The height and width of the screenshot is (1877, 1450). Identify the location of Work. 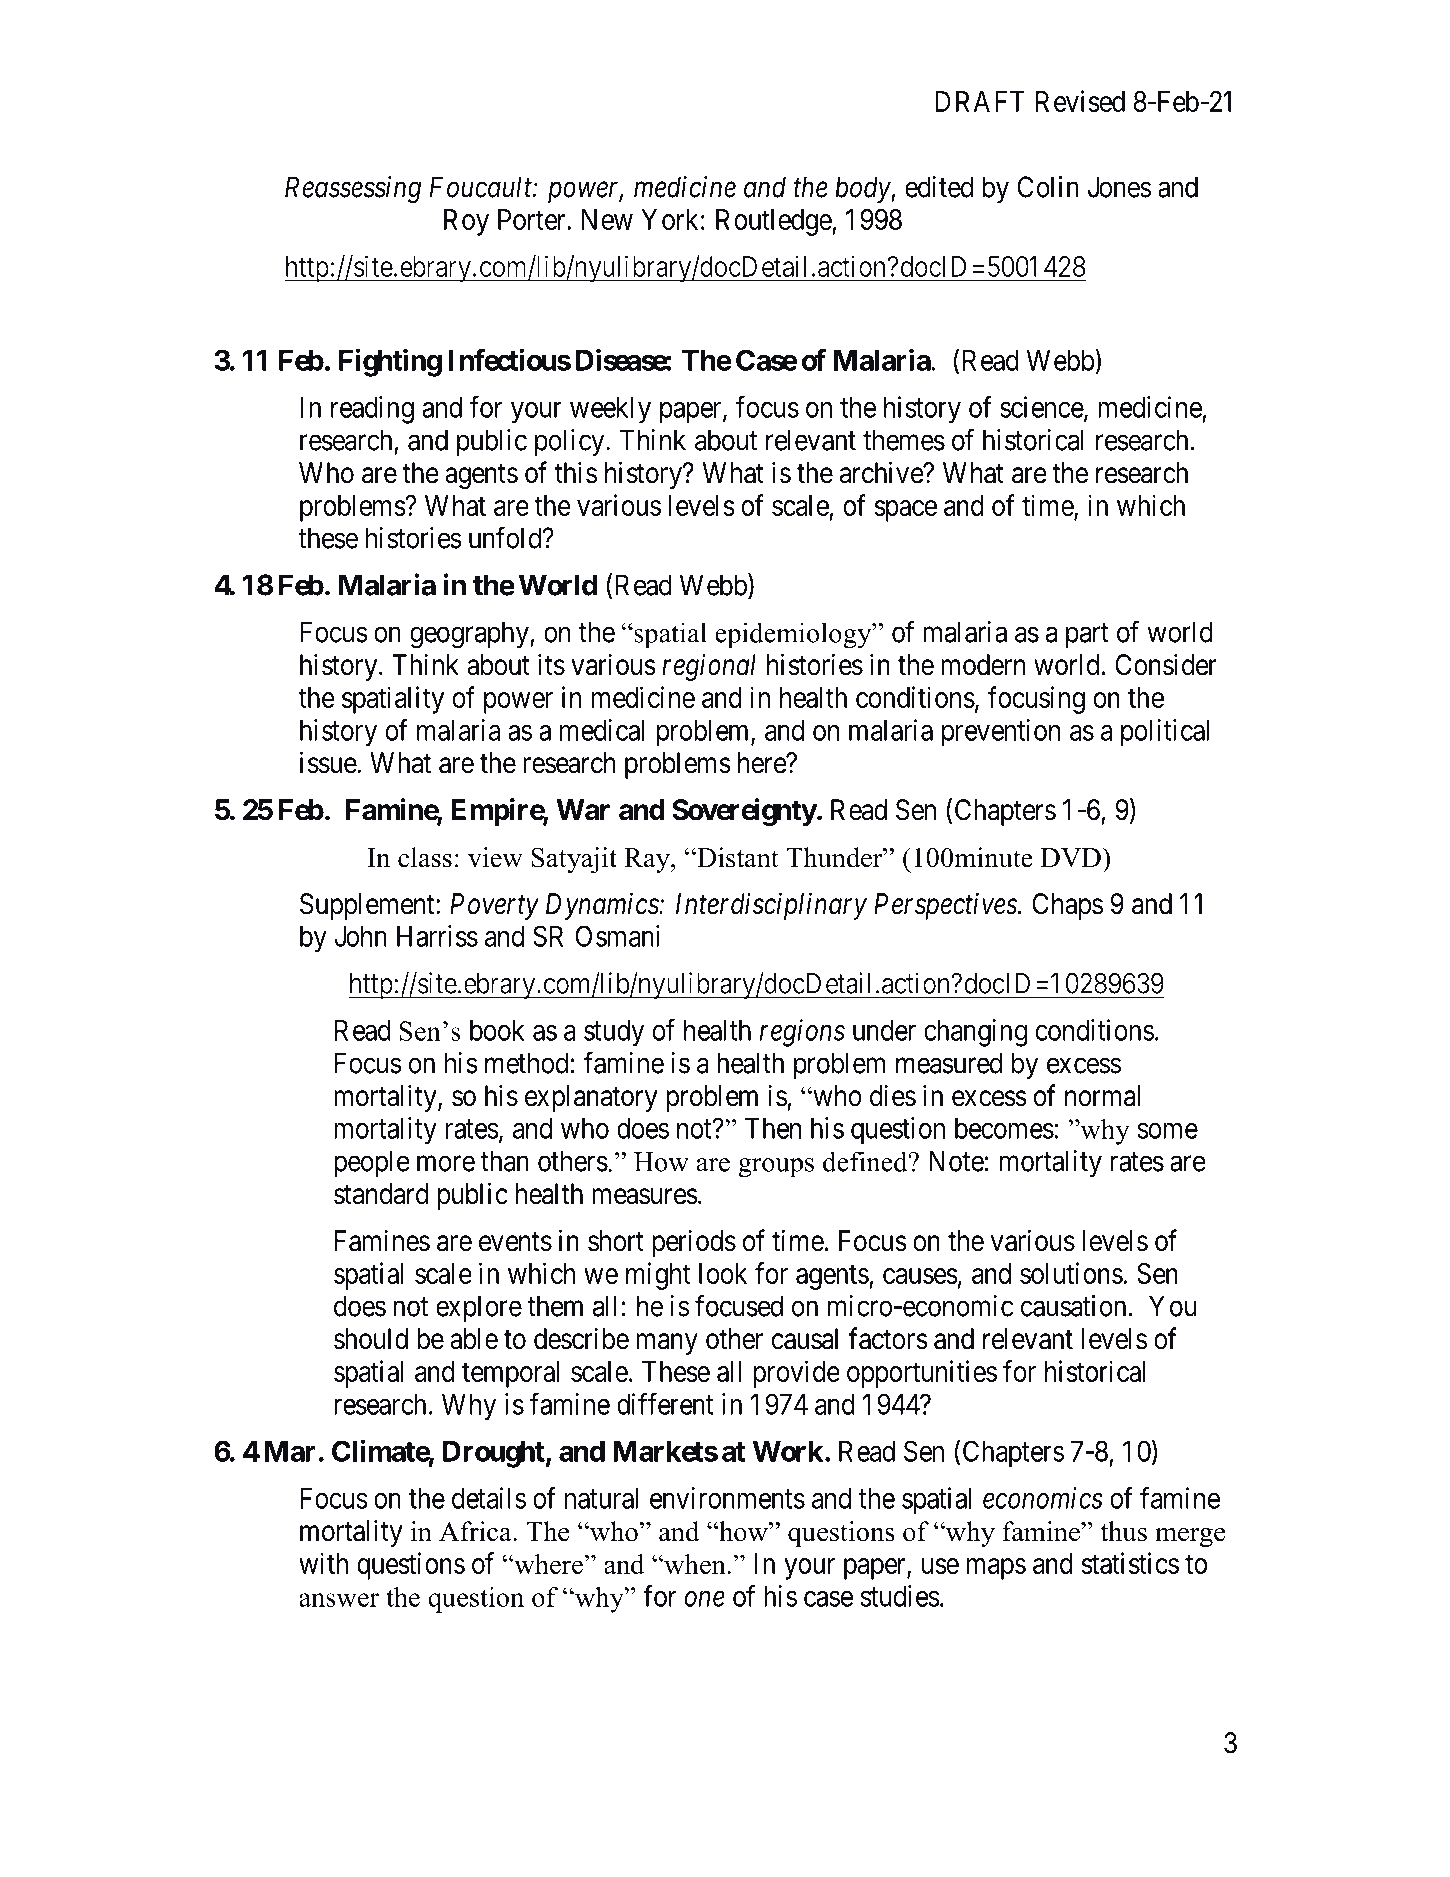
(788, 1451).
